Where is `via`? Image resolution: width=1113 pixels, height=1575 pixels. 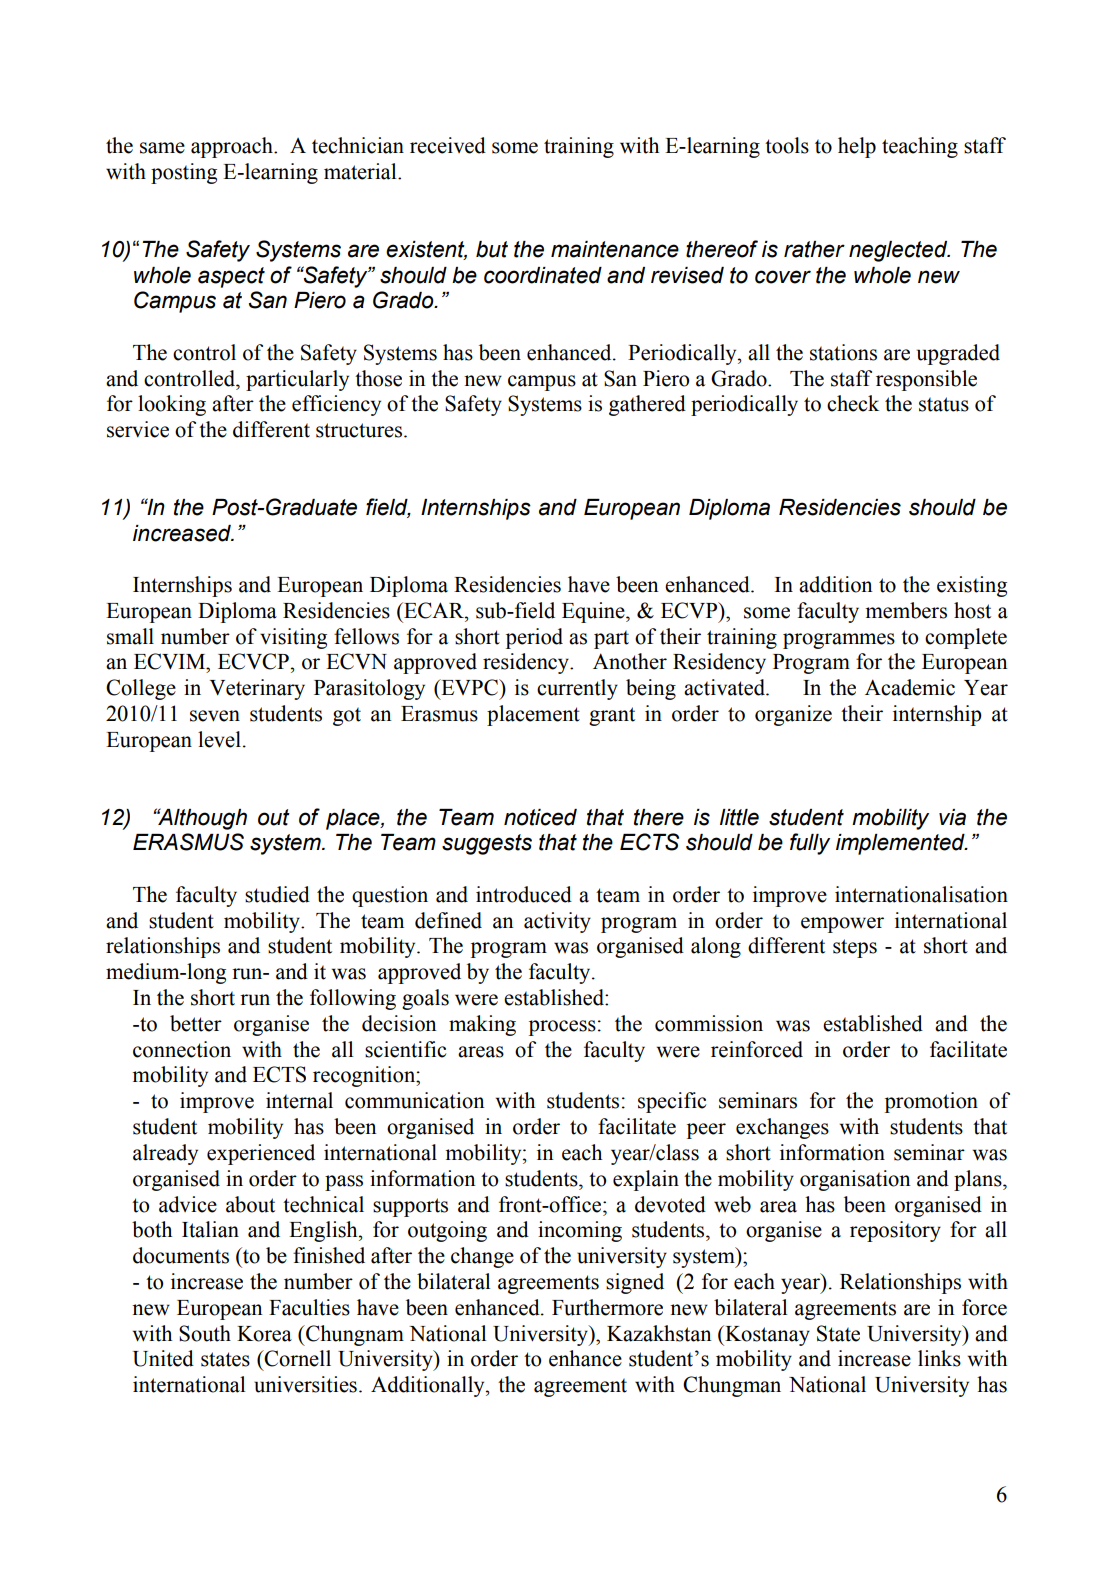 via is located at coordinates (952, 817).
